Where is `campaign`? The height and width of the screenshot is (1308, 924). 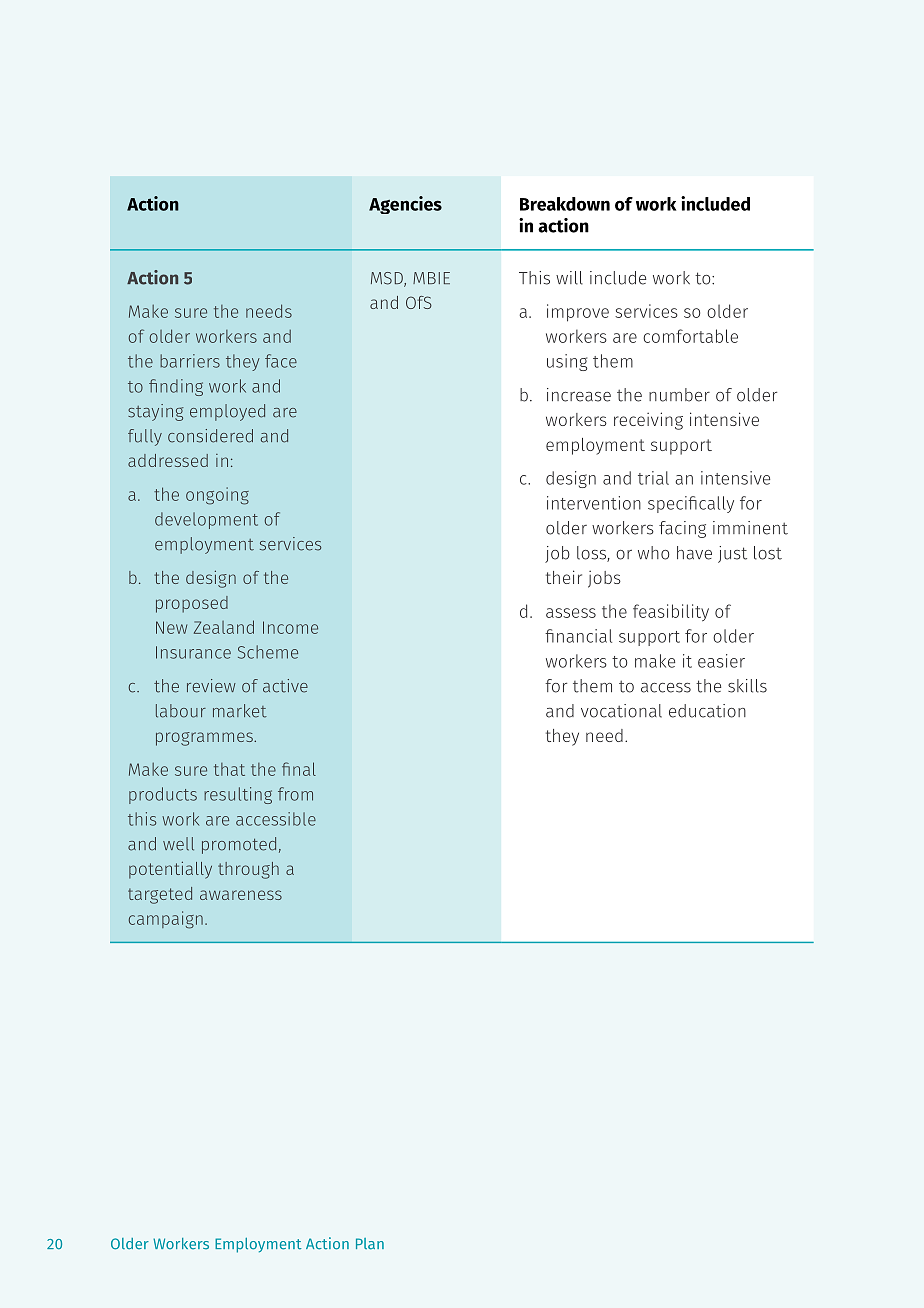
campaign is located at coordinates (166, 920).
